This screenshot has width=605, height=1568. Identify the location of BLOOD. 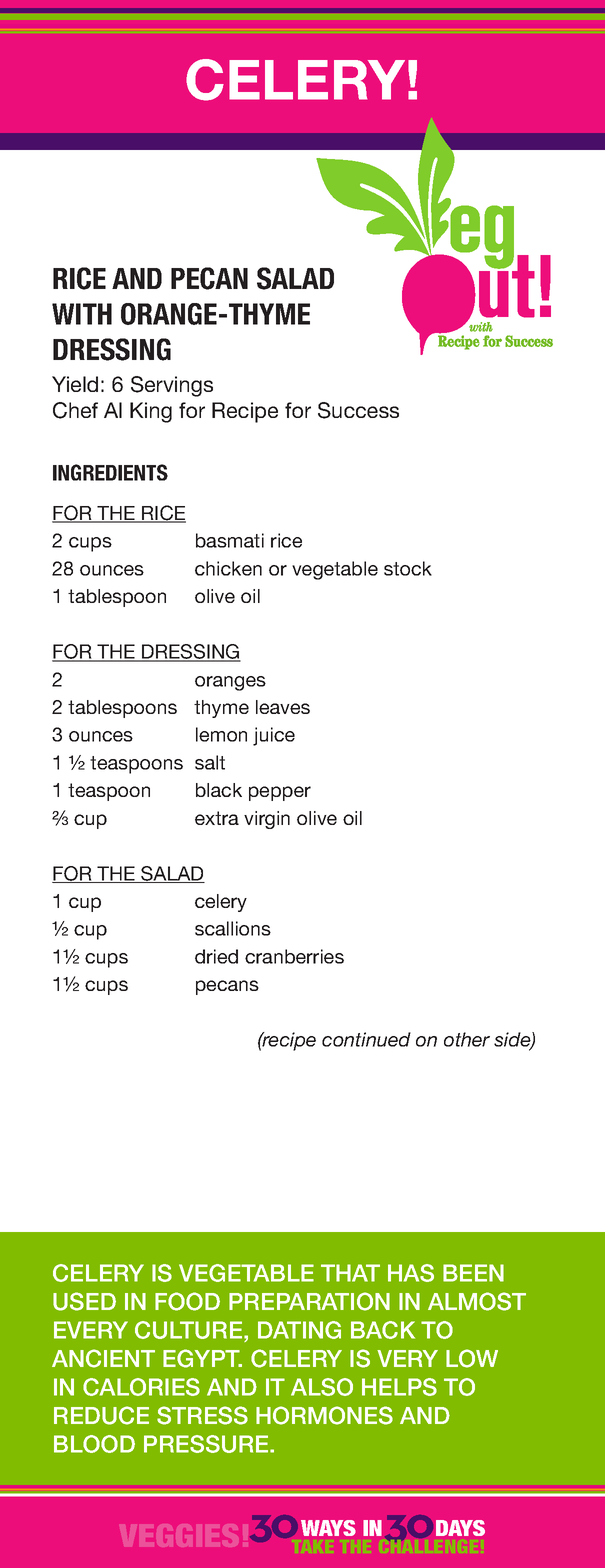
(94, 1444).
